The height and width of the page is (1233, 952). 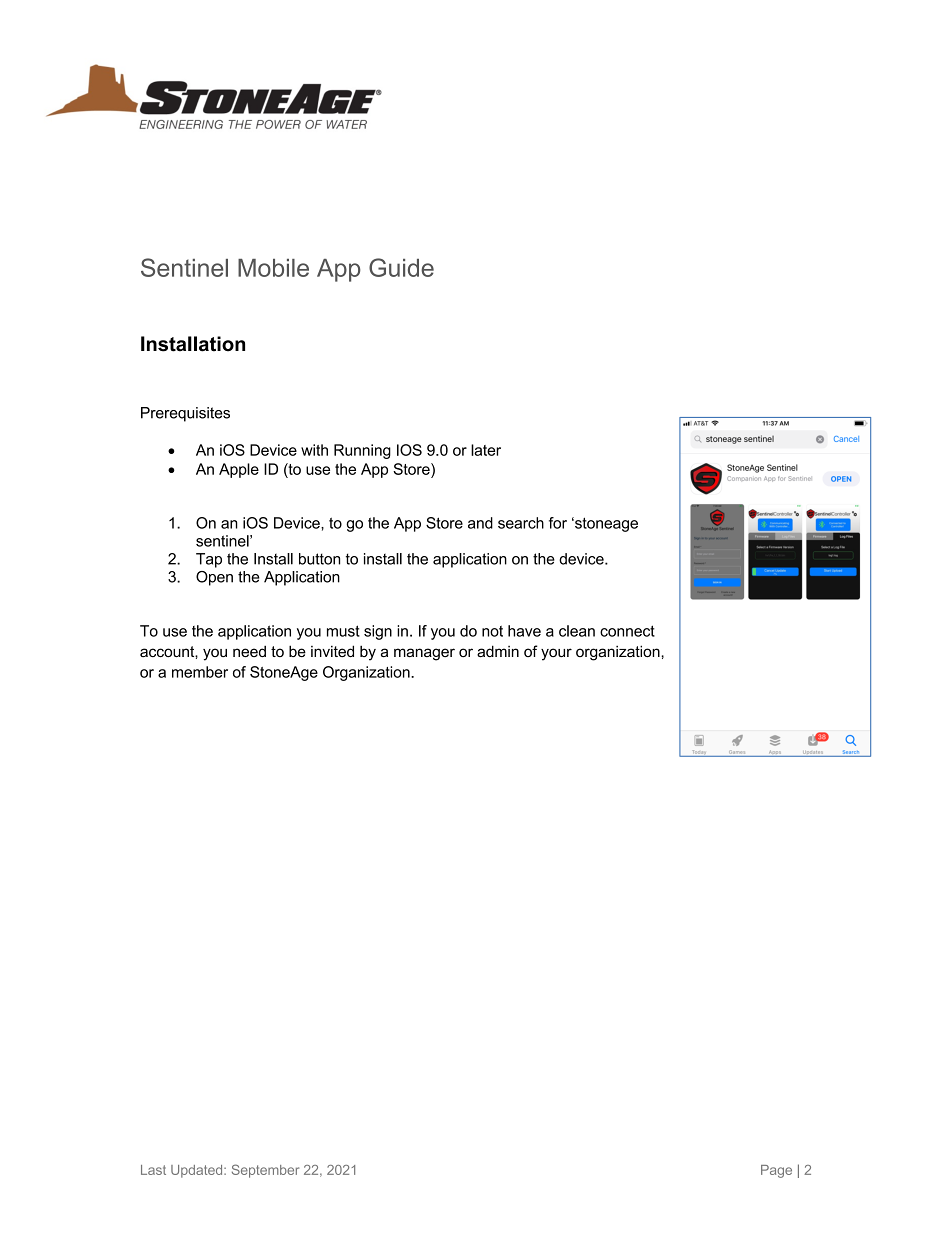 What do you see at coordinates (401, 267) in the page?
I see `Guide` at bounding box center [401, 267].
